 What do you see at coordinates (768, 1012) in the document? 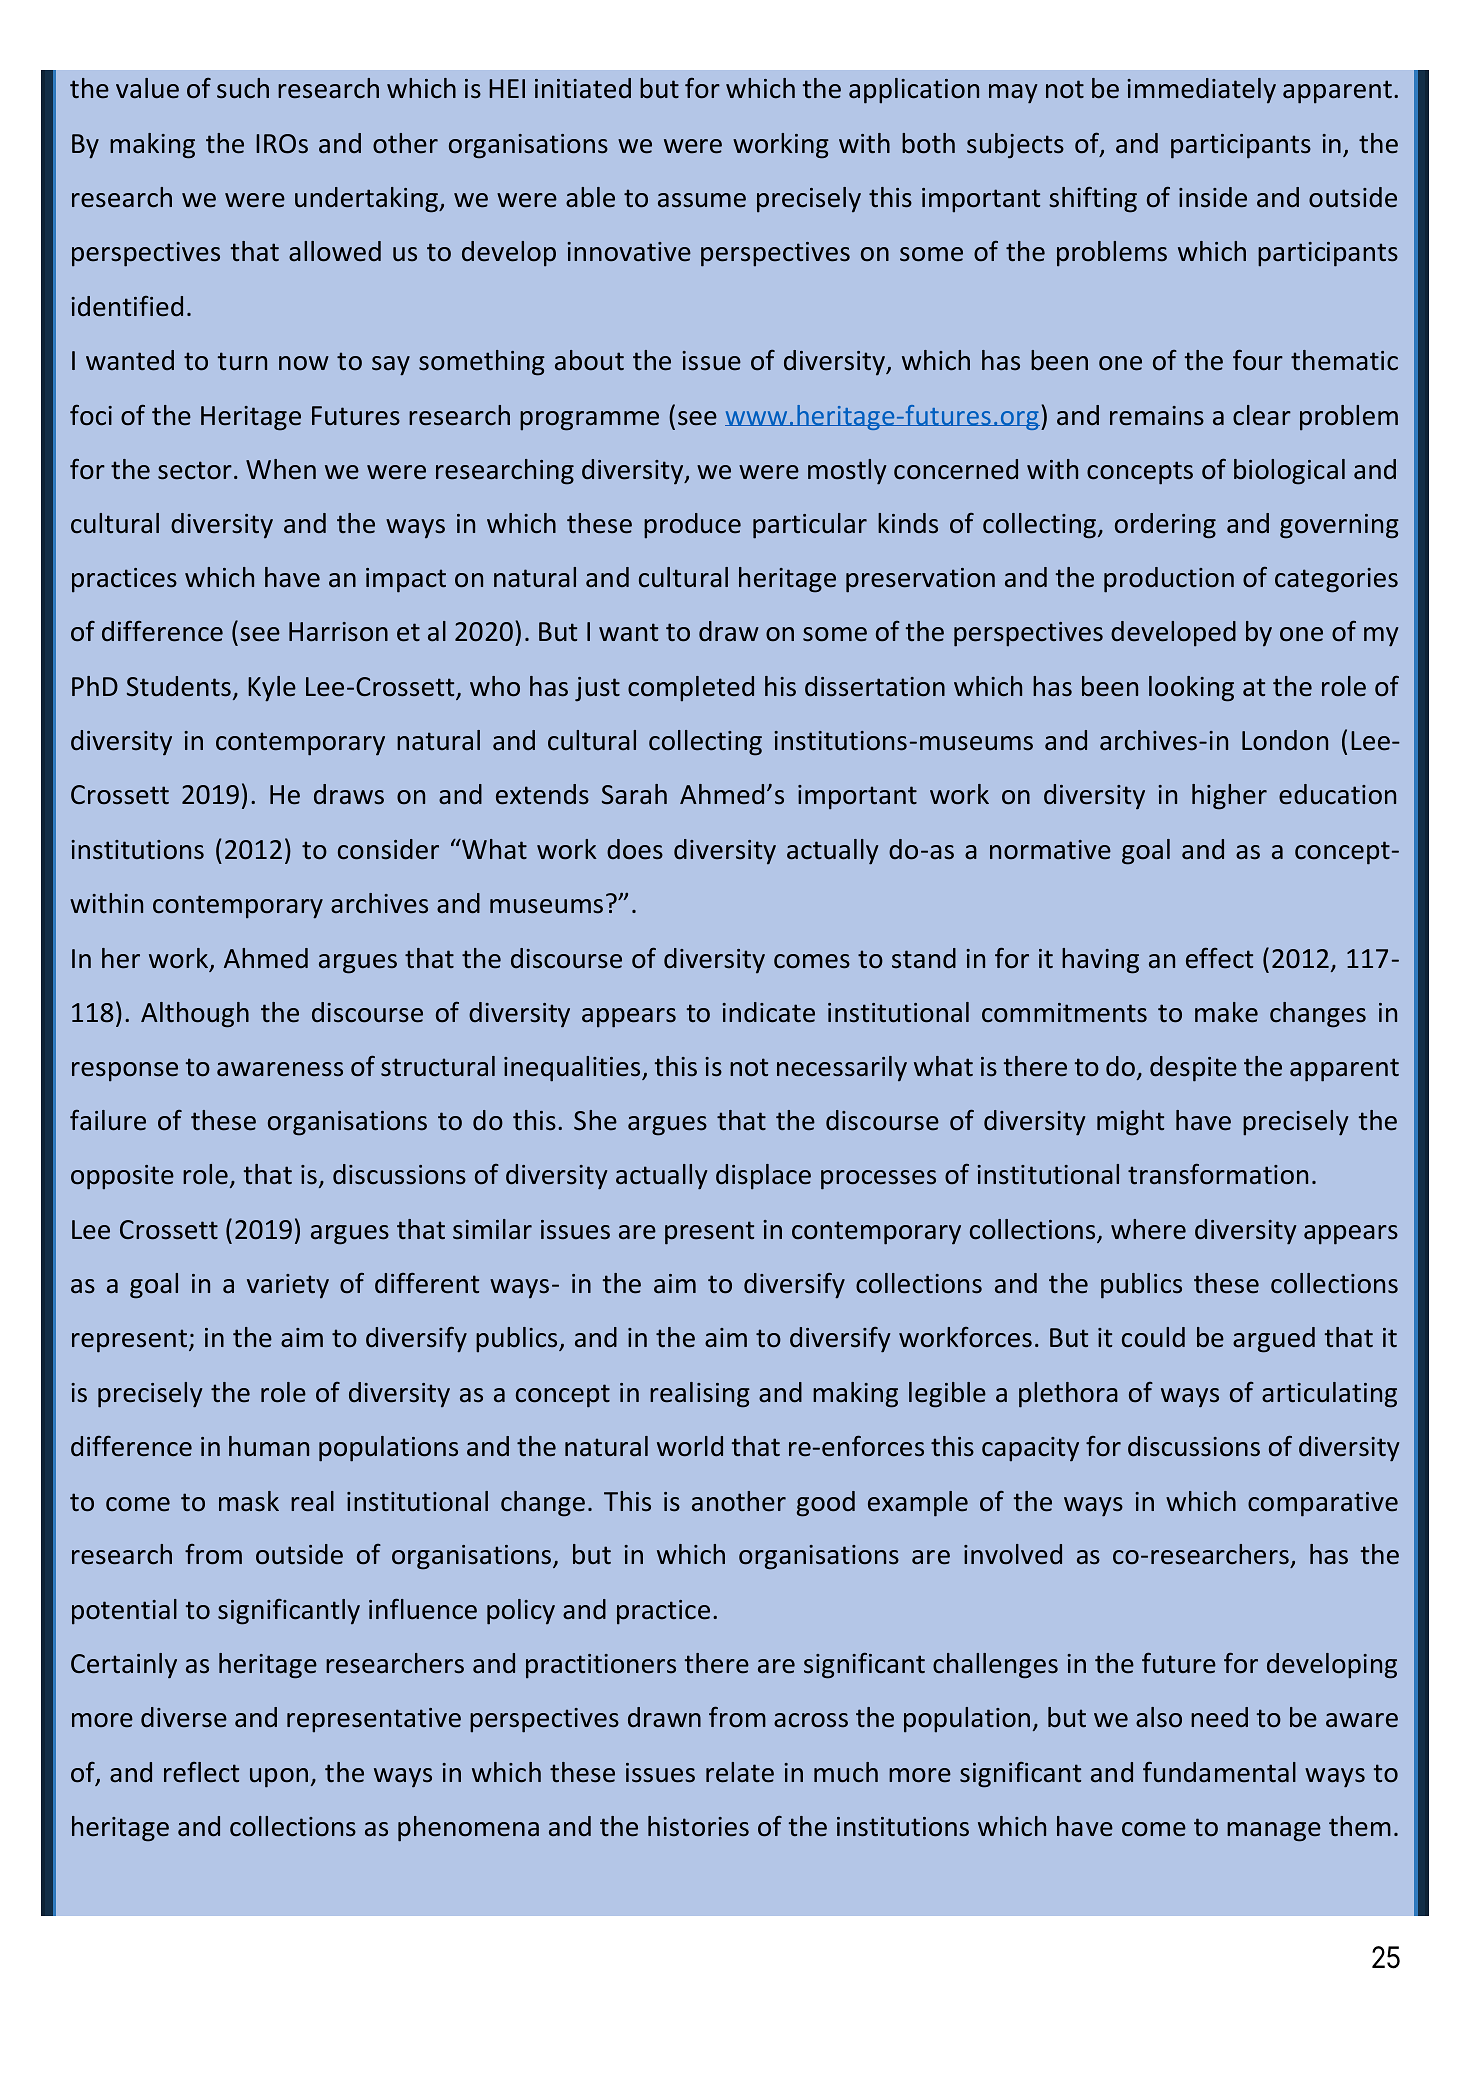
I see `indicate` at bounding box center [768, 1012].
